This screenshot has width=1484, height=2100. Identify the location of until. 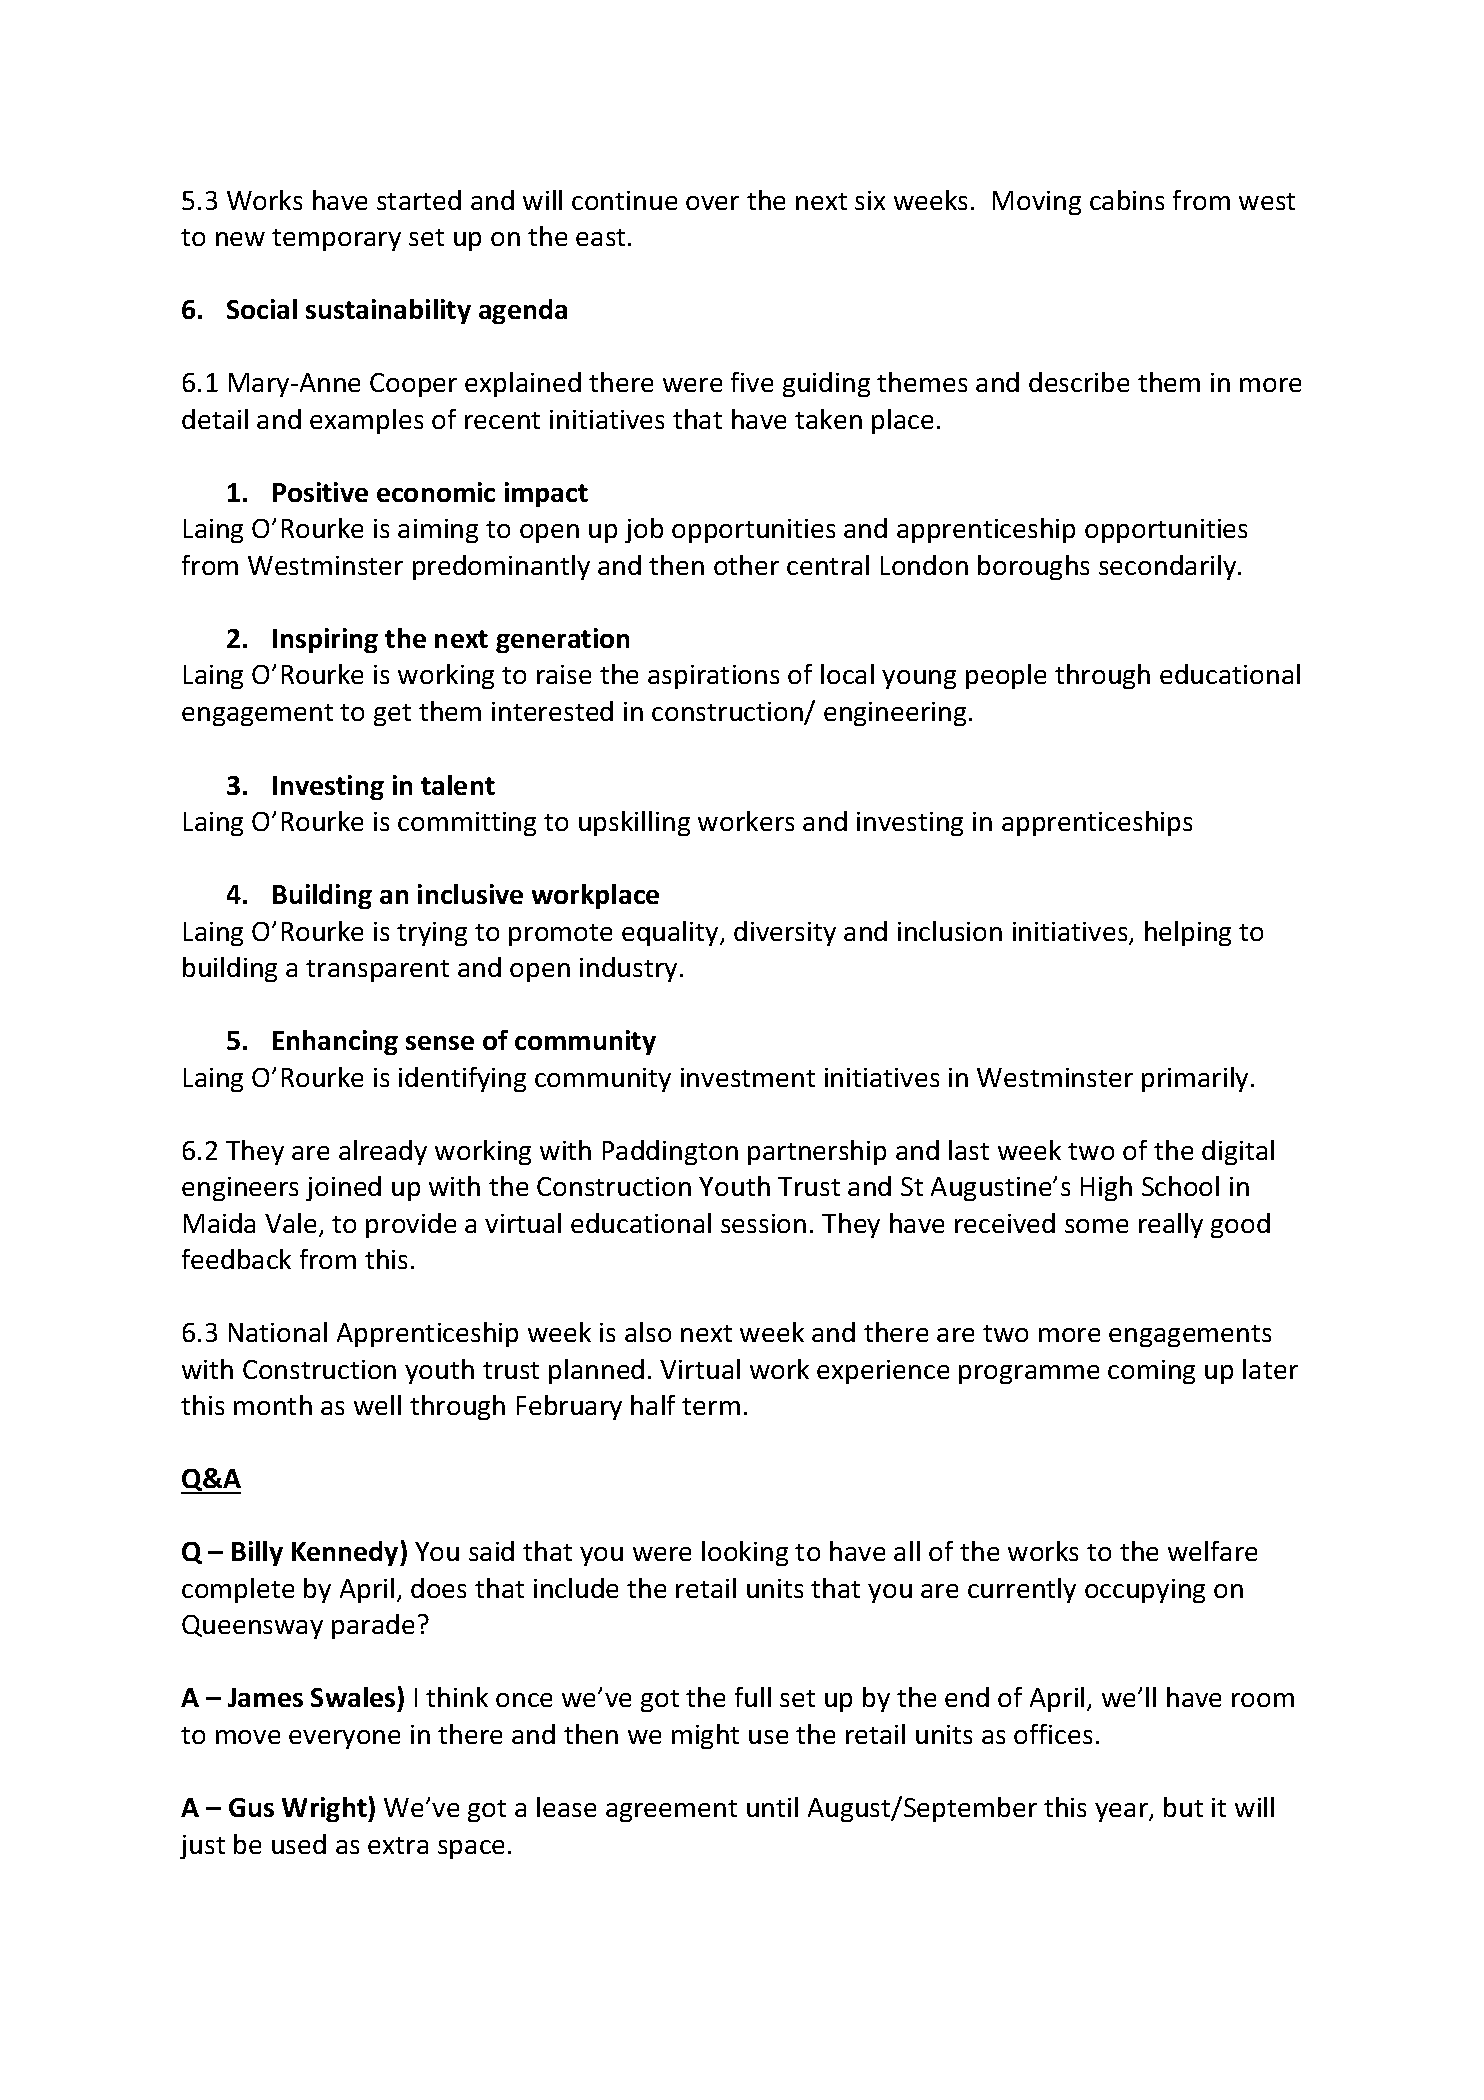
(772, 1807).
